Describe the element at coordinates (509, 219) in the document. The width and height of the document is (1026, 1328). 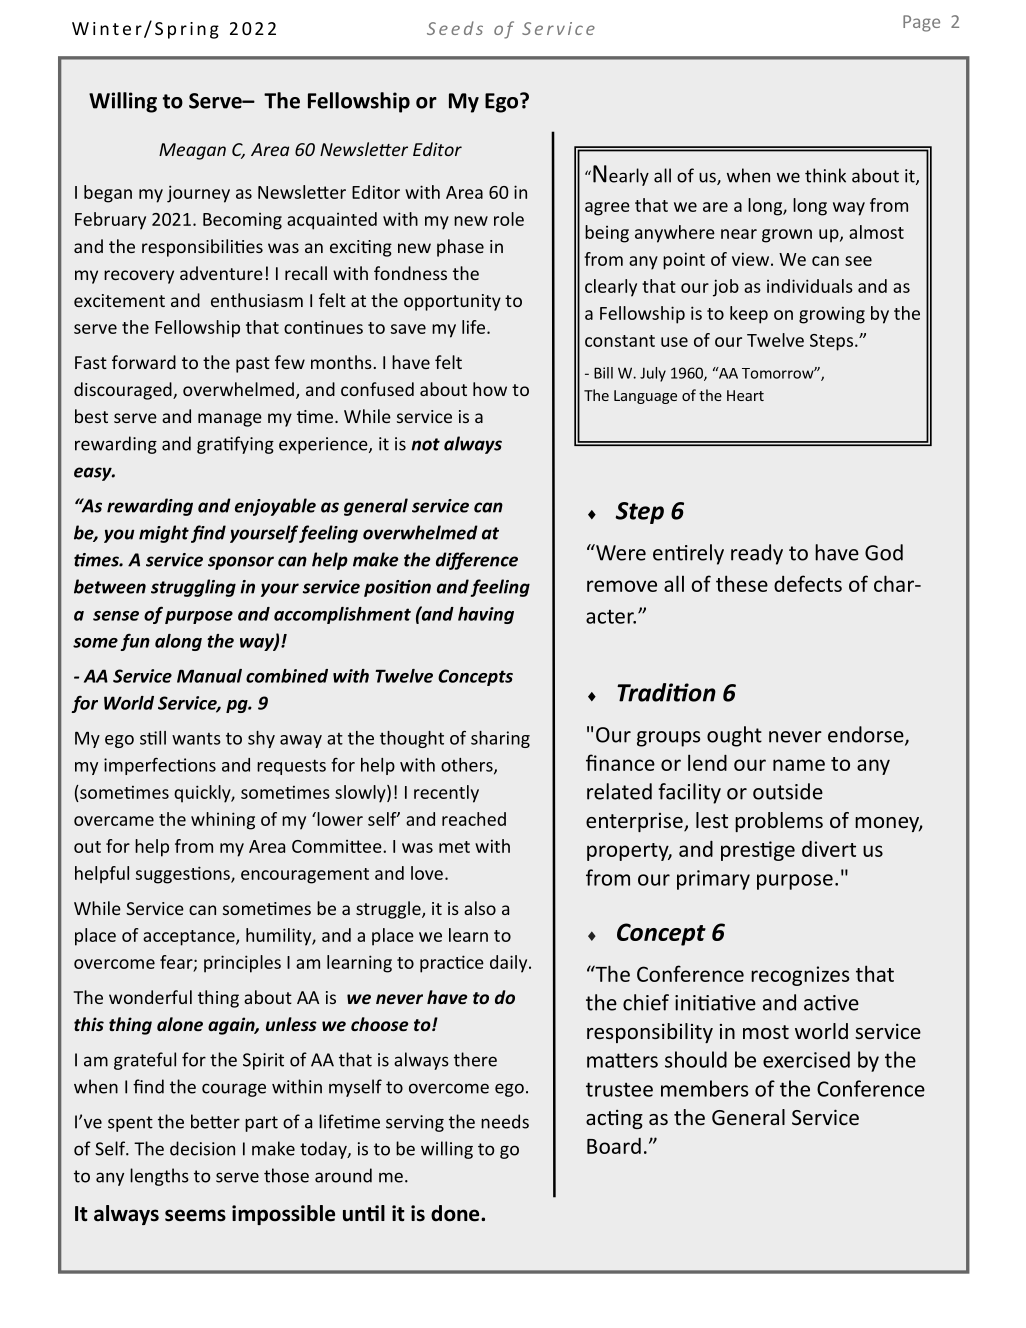
I see `role` at that location.
